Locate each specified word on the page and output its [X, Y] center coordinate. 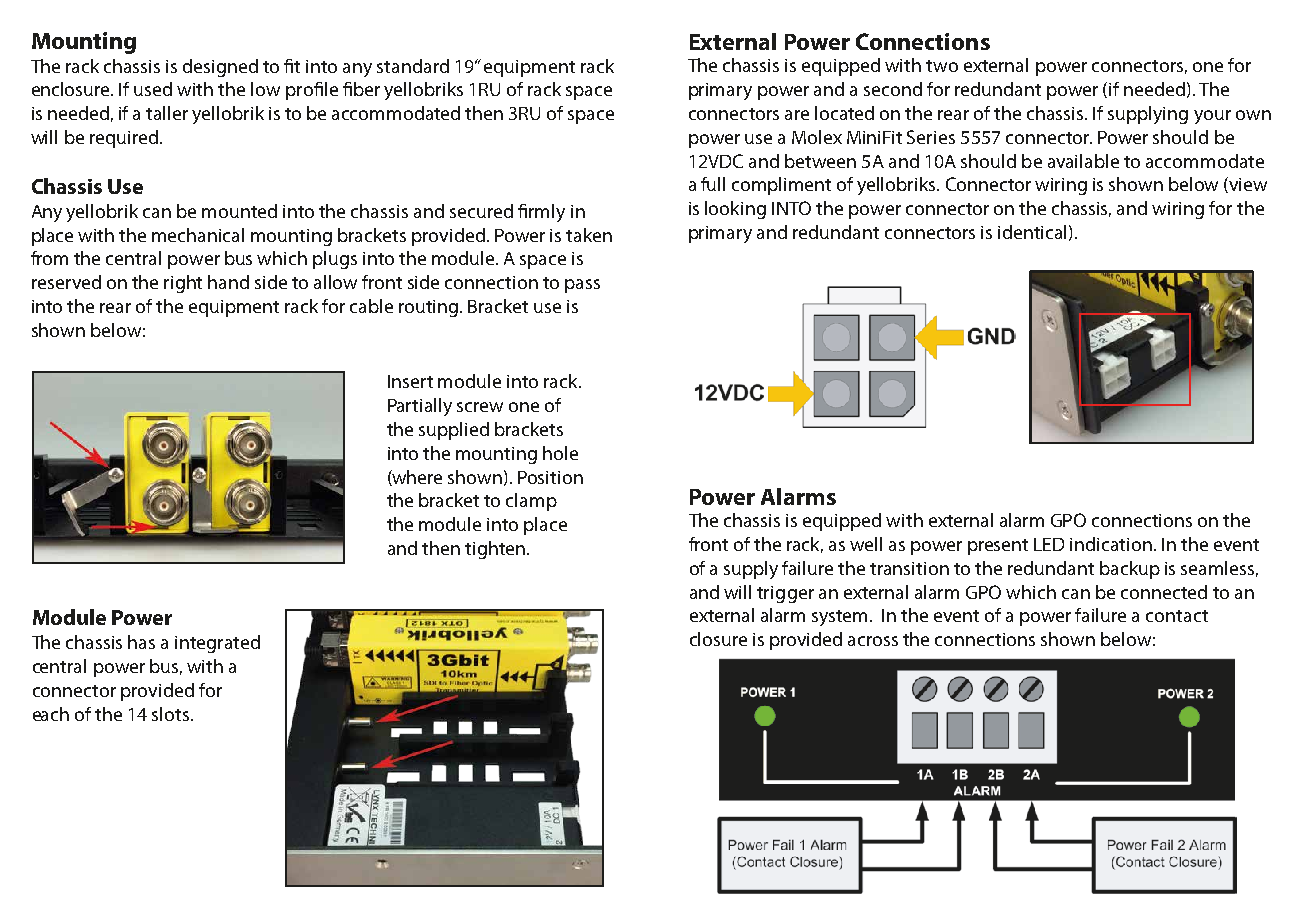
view [1248, 184]
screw [480, 407]
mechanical [198, 235]
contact [1177, 616]
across [873, 641]
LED [1049, 544]
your [1212, 117]
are [797, 115]
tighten [495, 550]
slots [172, 714]
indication [1111, 544]
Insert [410, 381]
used [153, 89]
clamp [531, 502]
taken [589, 235]
